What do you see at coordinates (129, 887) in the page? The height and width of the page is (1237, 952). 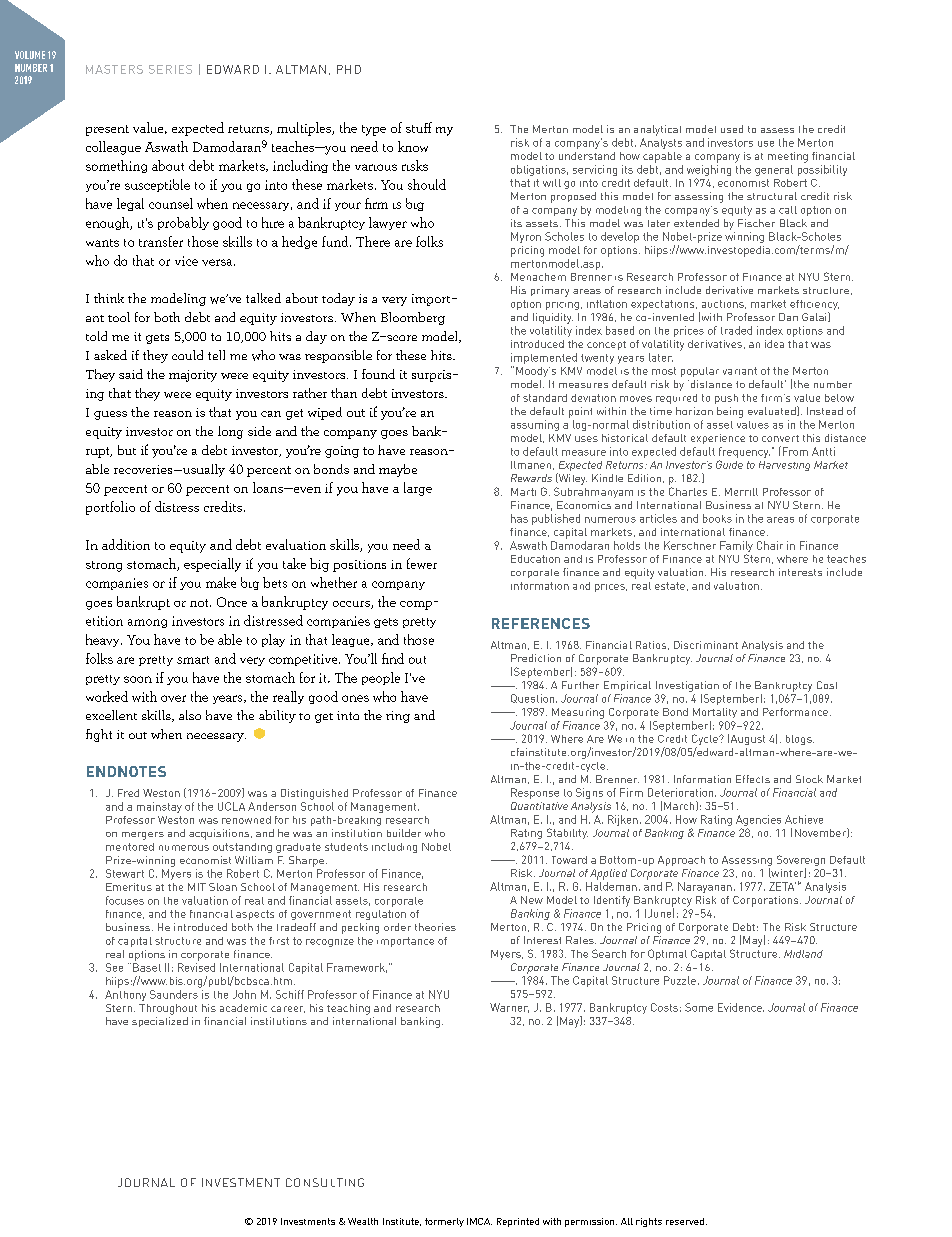 I see `Emeritus` at bounding box center [129, 887].
